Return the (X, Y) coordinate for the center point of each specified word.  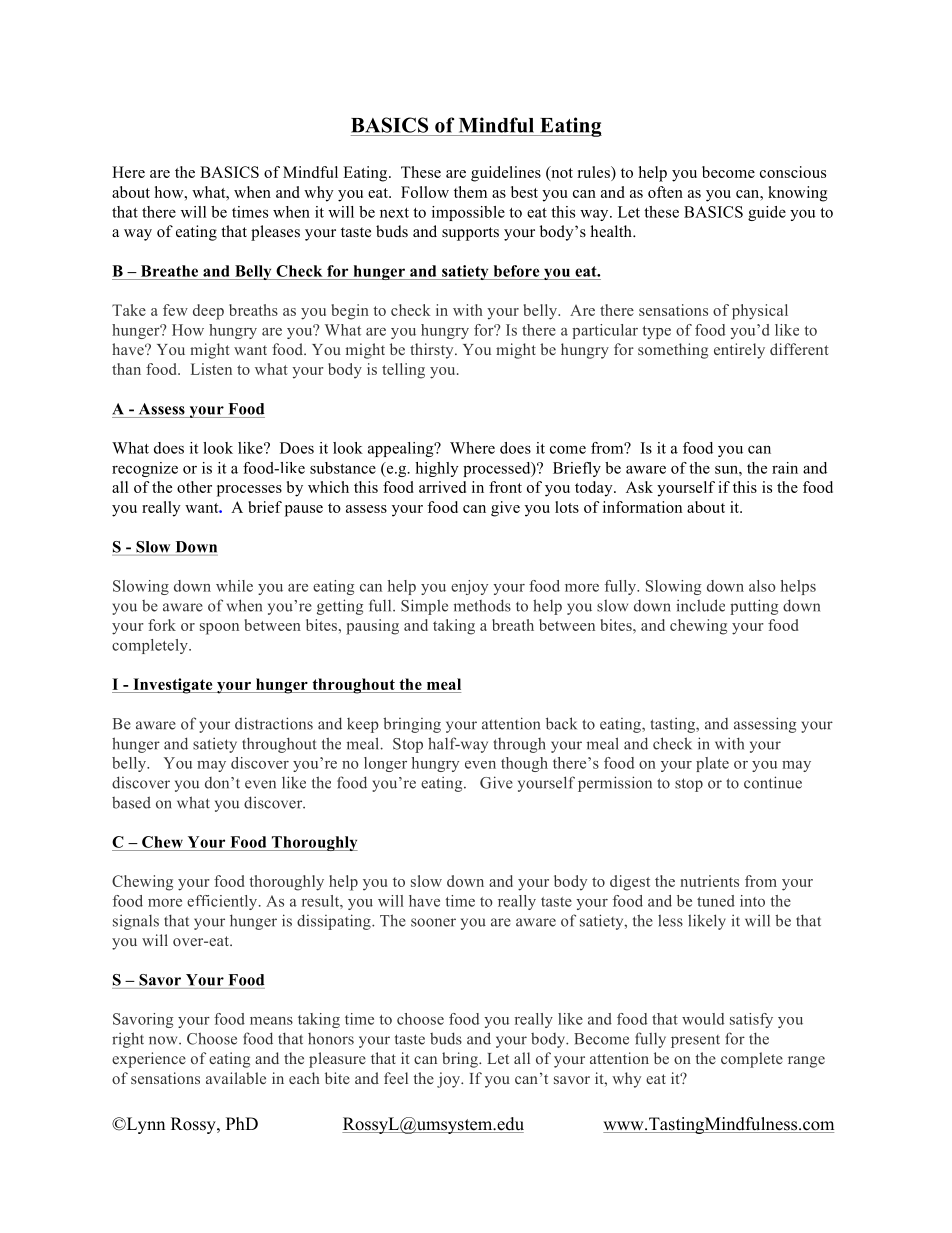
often (665, 192)
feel (396, 1078)
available (236, 1078)
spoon (219, 629)
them (470, 192)
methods (482, 605)
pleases (275, 233)
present (695, 1041)
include (700, 605)
